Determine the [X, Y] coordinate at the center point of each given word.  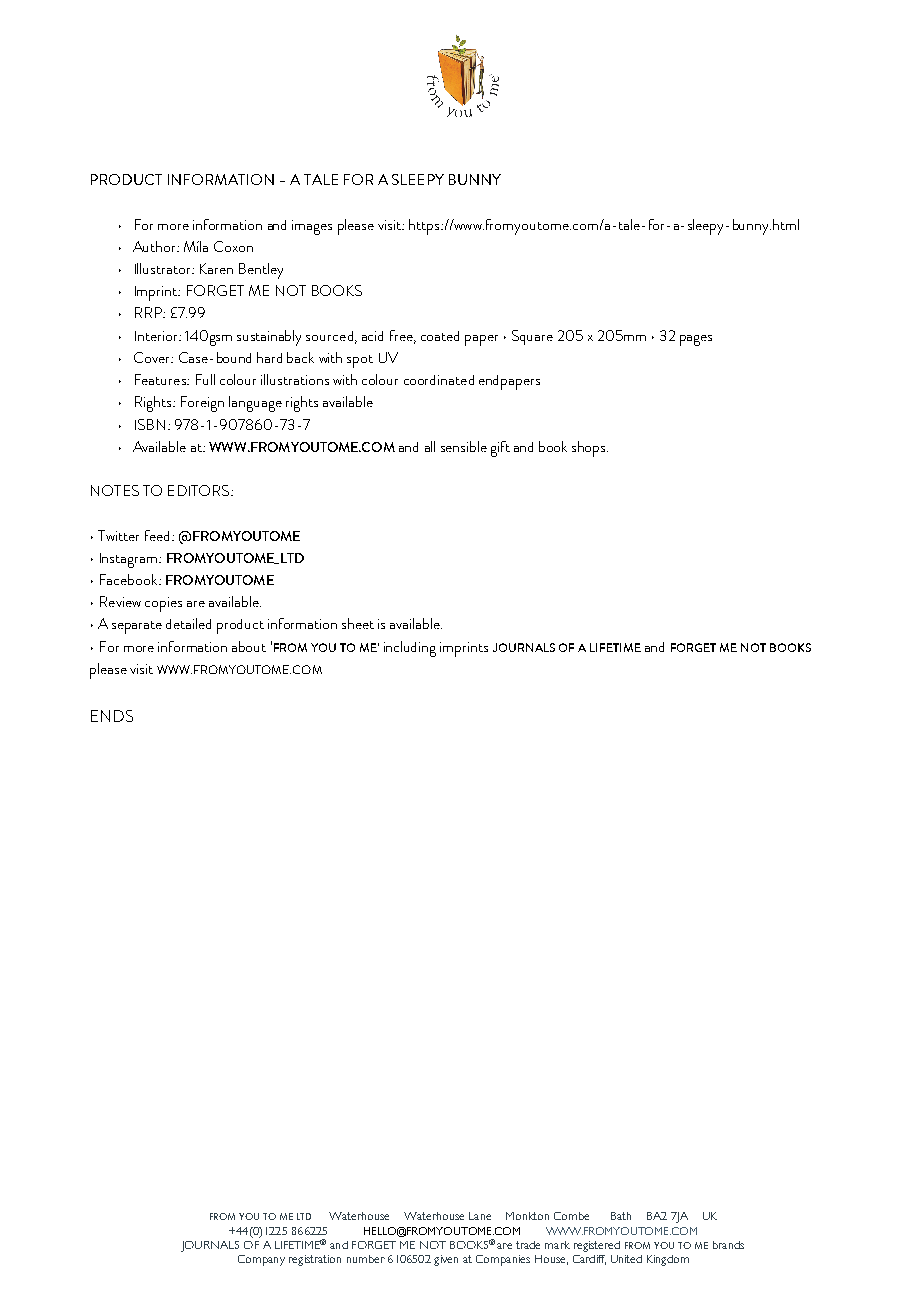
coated [440, 336]
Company [261, 1260]
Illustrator [164, 268]
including [410, 649]
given [446, 1260]
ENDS [112, 716]
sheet [358, 623]
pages [696, 340]
